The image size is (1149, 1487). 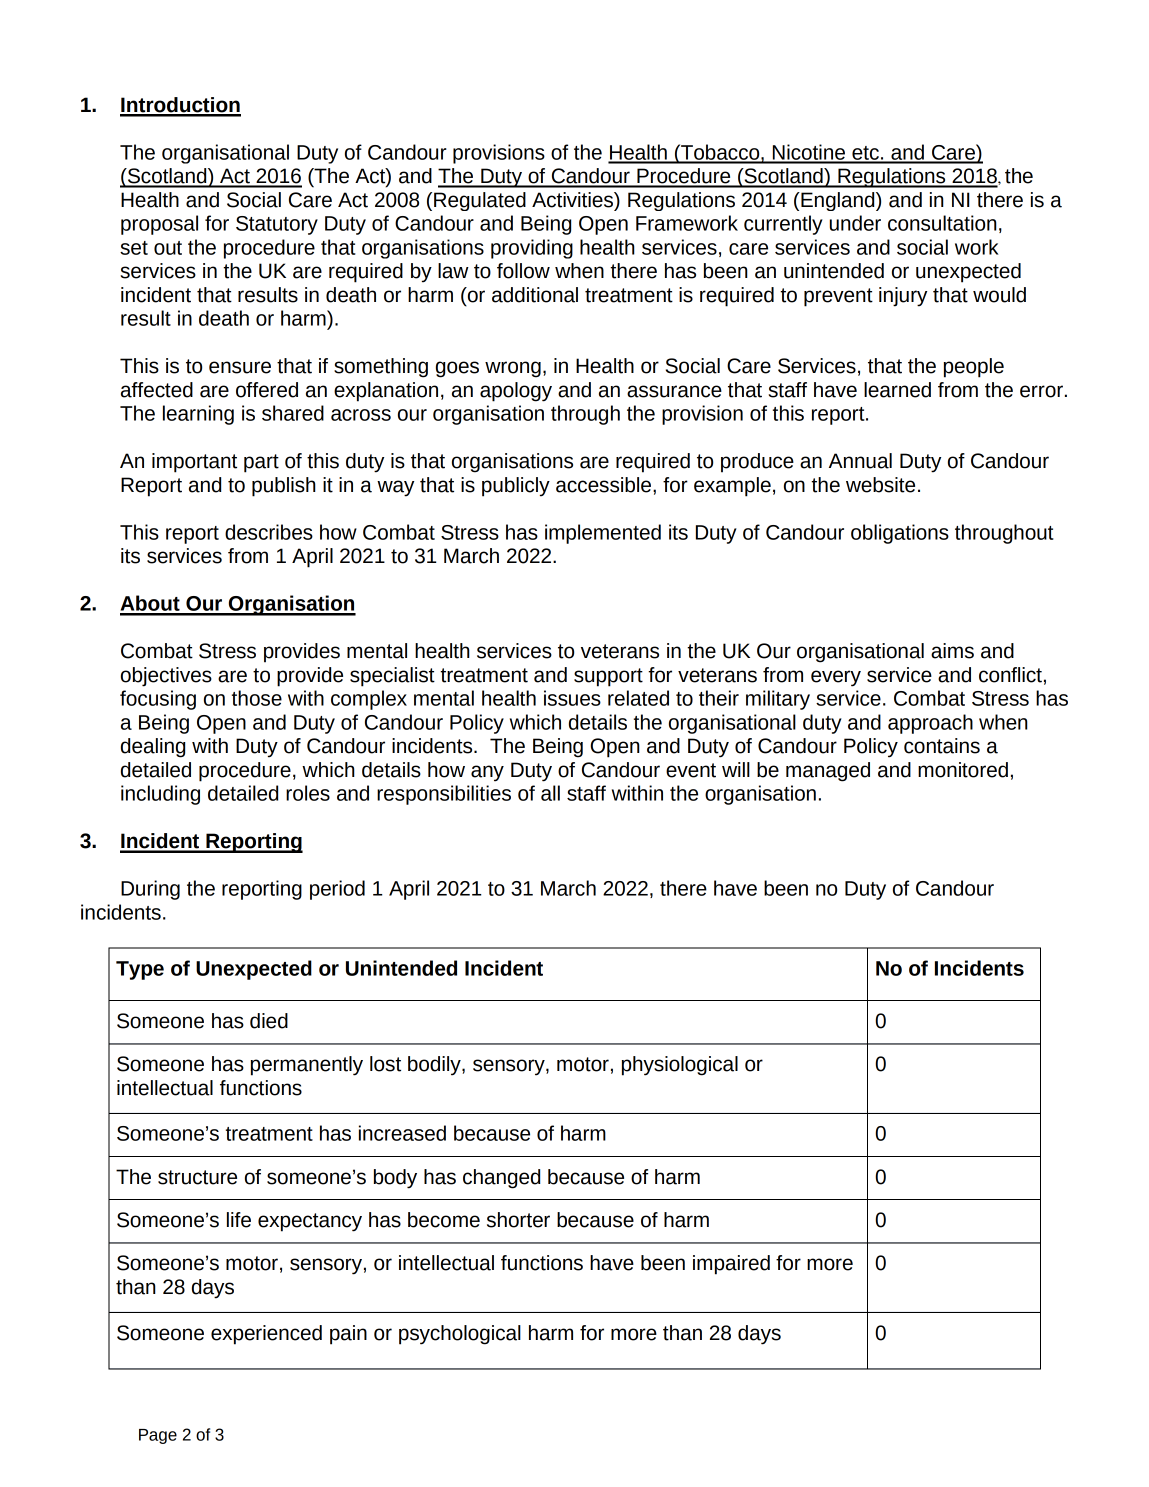 I want to click on died, so click(x=269, y=1021).
